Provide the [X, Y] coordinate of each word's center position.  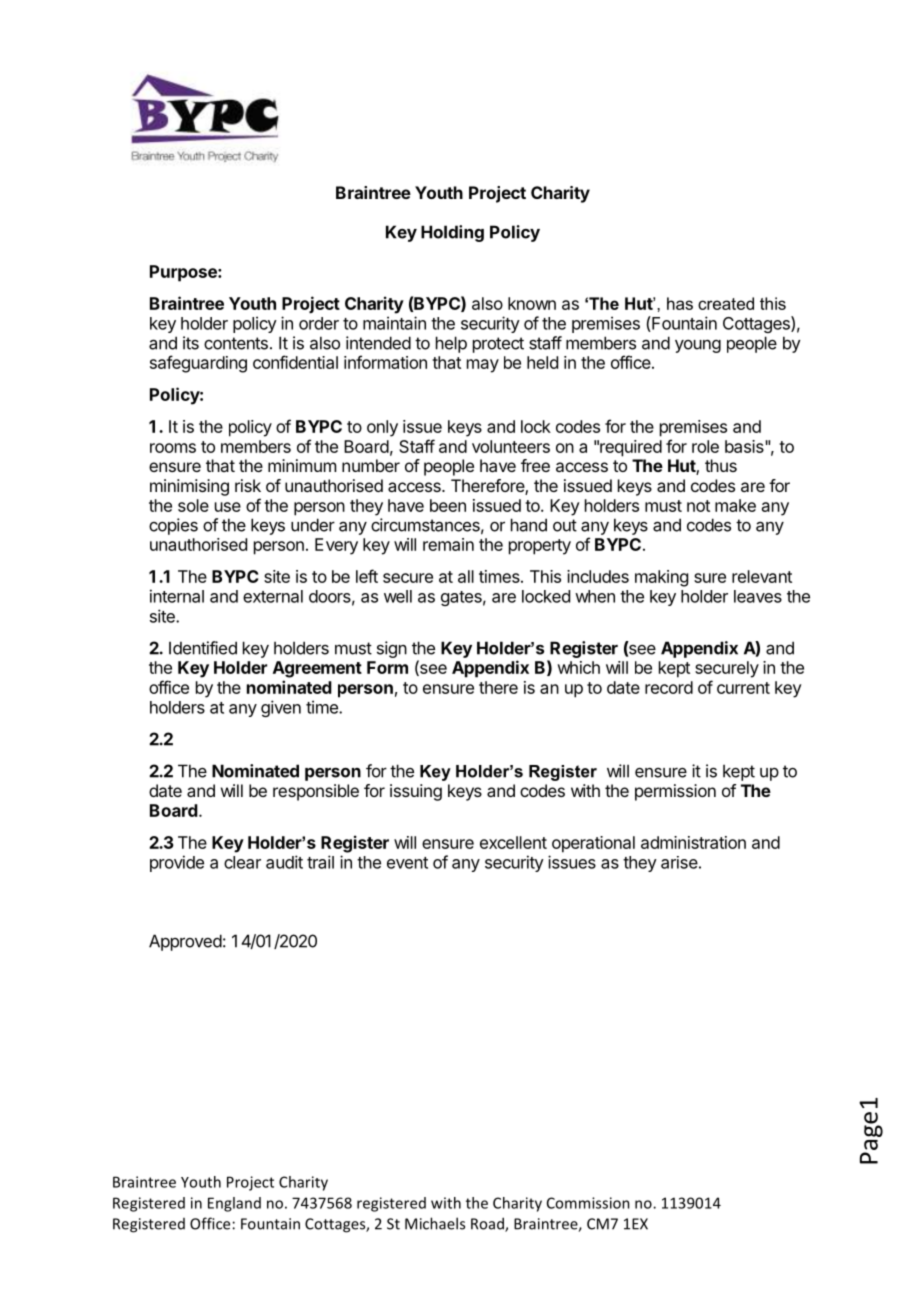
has [680, 303]
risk [248, 485]
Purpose [184, 273]
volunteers [511, 446]
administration [693, 842]
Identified [203, 648]
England [234, 1204]
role [705, 446]
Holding [452, 233]
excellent [513, 842]
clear [242, 862]
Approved [185, 942]
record [669, 687]
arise [679, 862]
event [407, 863]
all [466, 576]
